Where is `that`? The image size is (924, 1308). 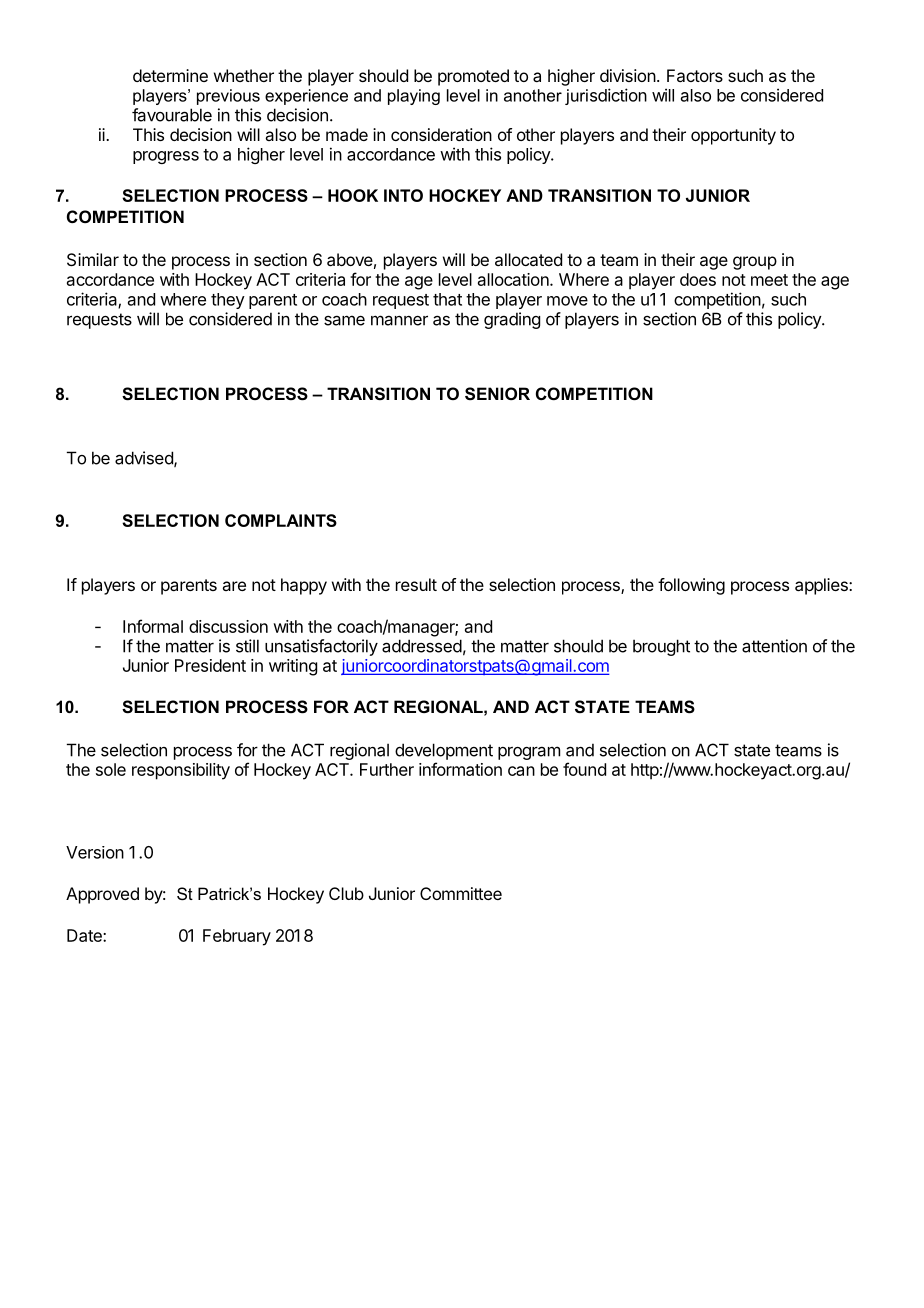
that is located at coordinates (447, 299).
